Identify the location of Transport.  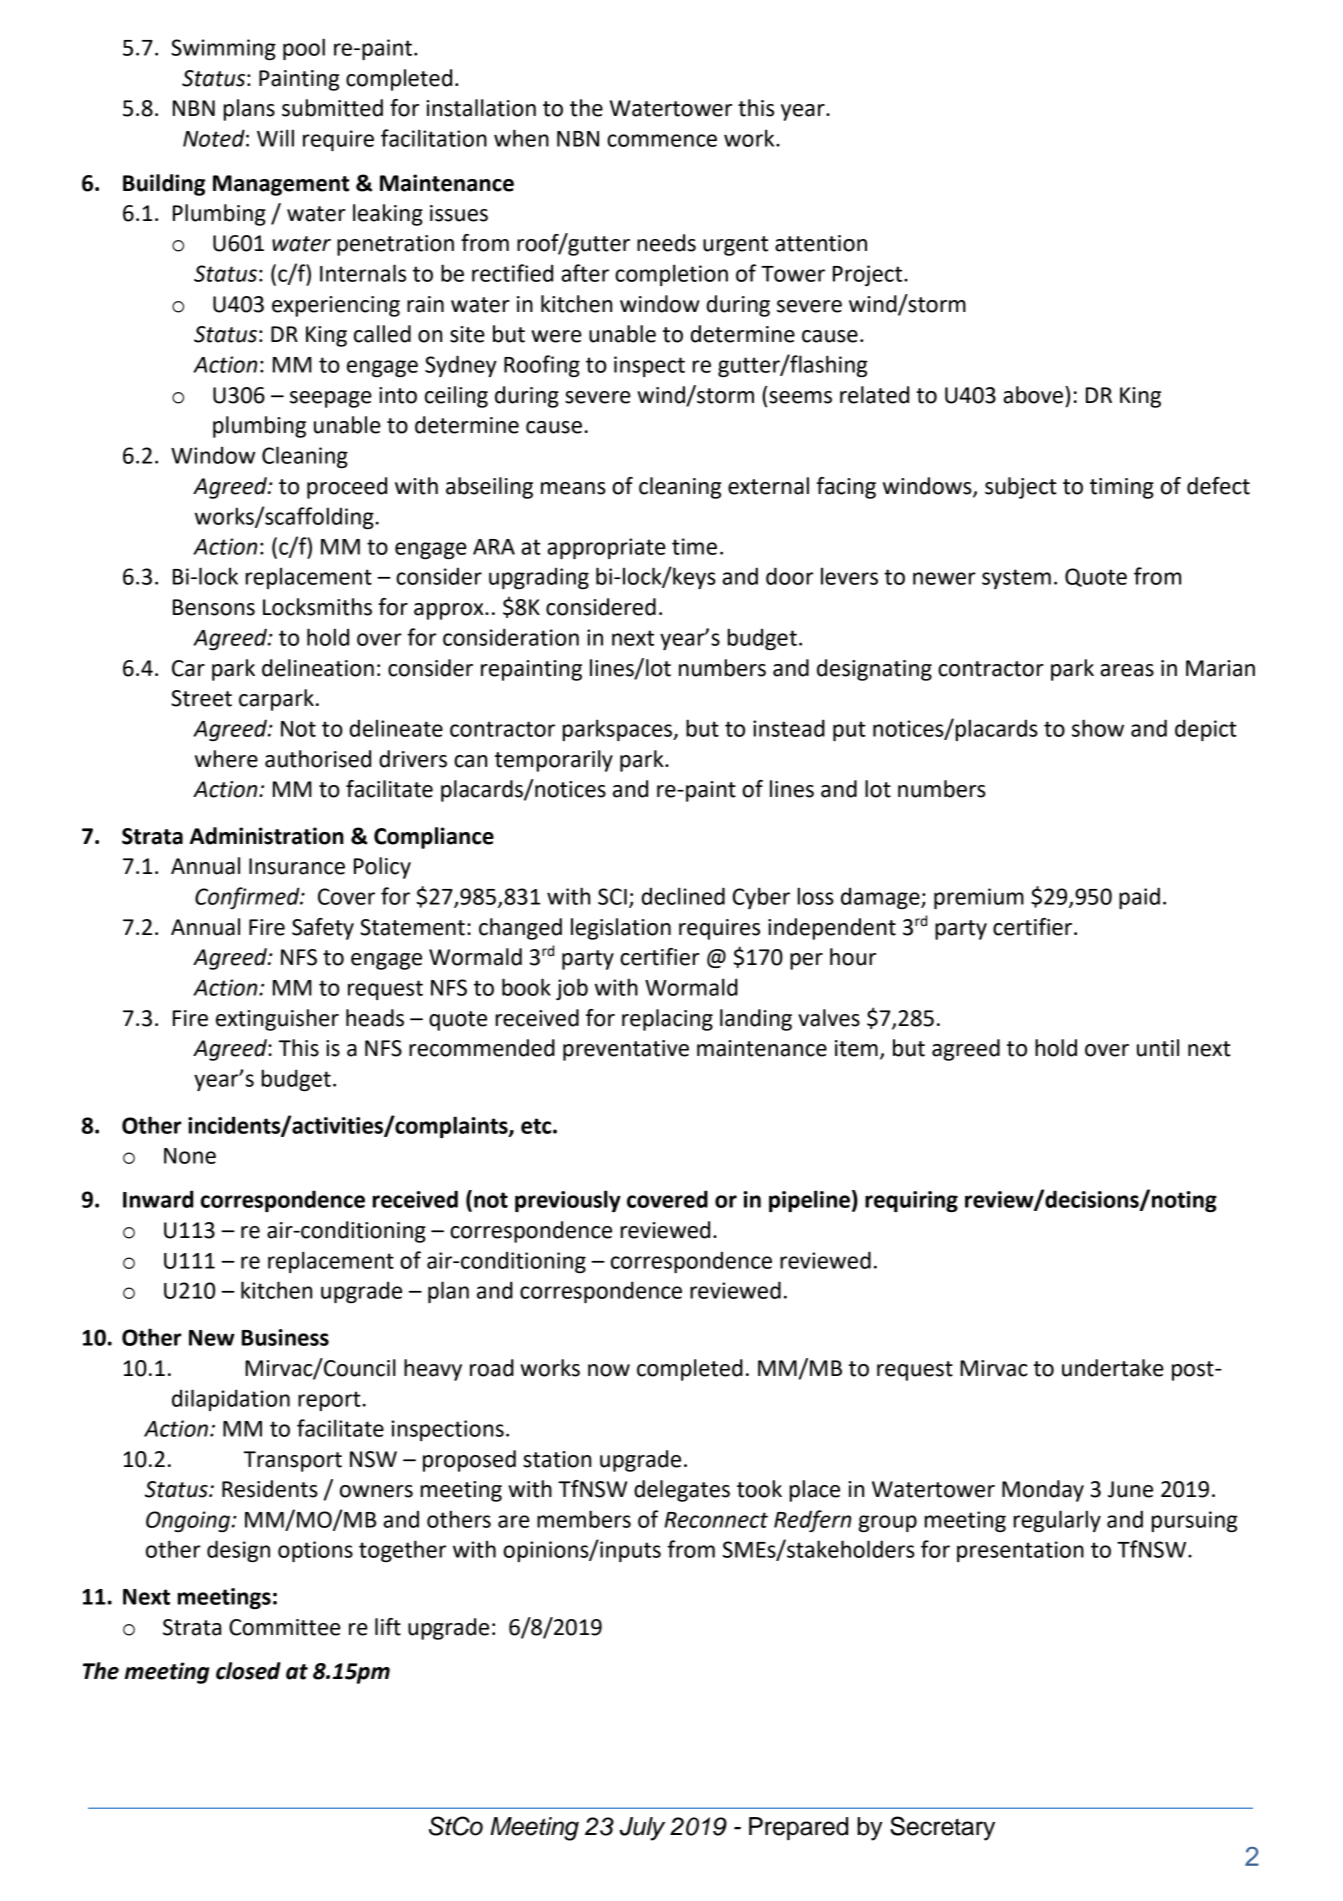
(293, 1461).
